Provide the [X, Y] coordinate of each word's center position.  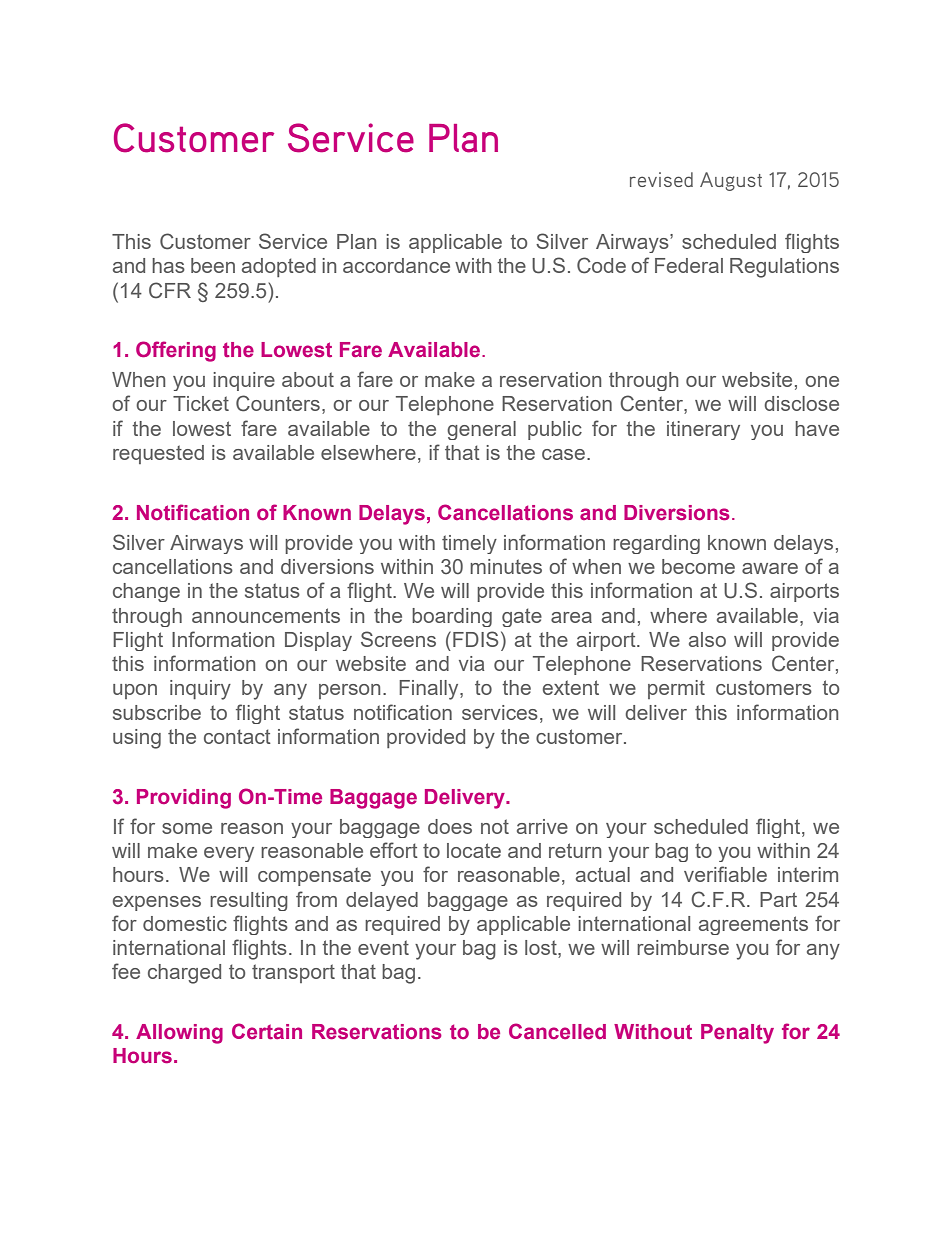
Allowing [179, 1034]
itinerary [703, 430]
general [481, 430]
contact [237, 736]
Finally [430, 690]
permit [676, 689]
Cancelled [557, 1031]
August [731, 181]
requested [158, 454]
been [213, 265]
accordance [396, 265]
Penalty [737, 1034]
